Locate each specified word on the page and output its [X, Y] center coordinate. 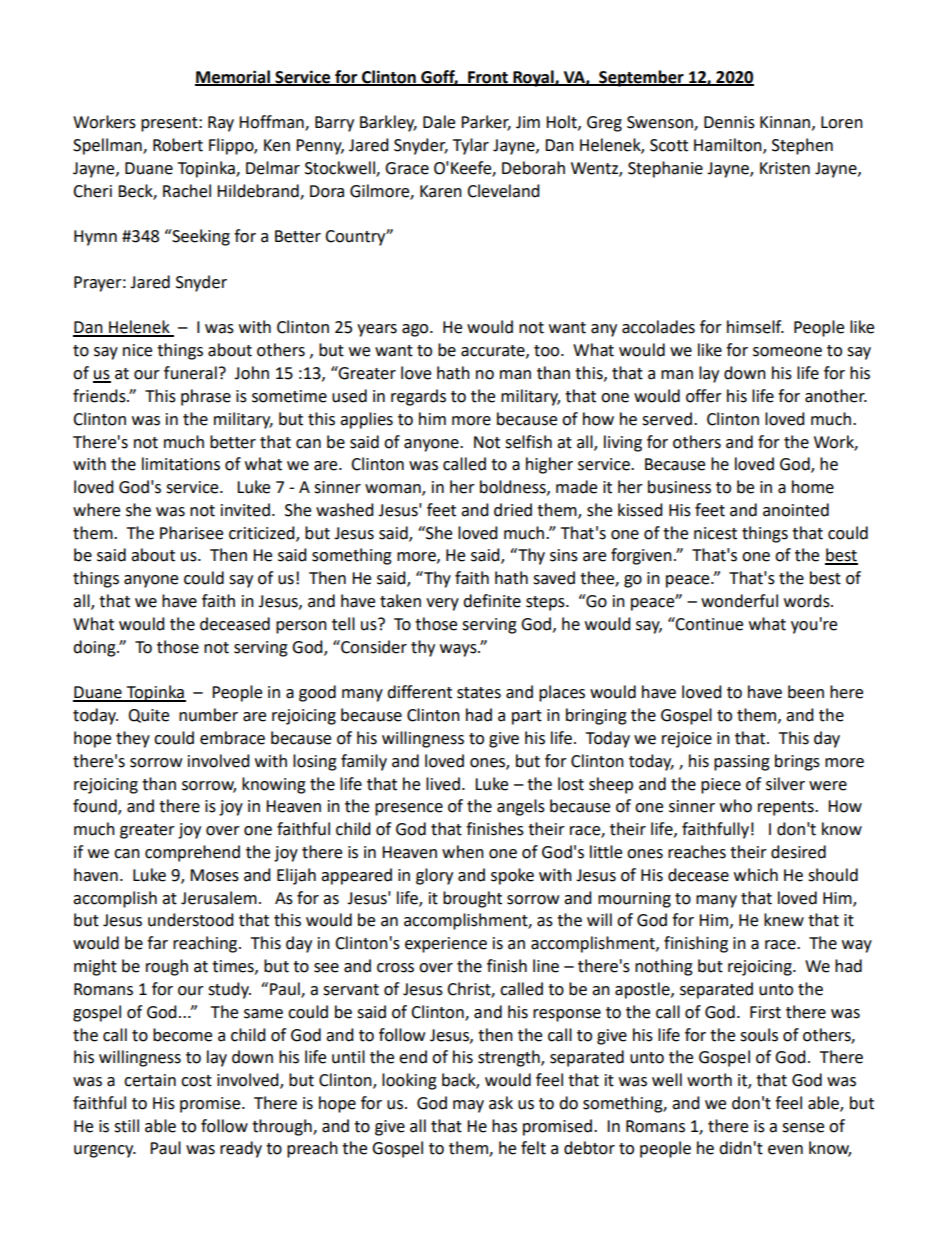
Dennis [729, 122]
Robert [178, 145]
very [442, 604]
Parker [486, 123]
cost [196, 1081]
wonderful [739, 601]
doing [95, 648]
